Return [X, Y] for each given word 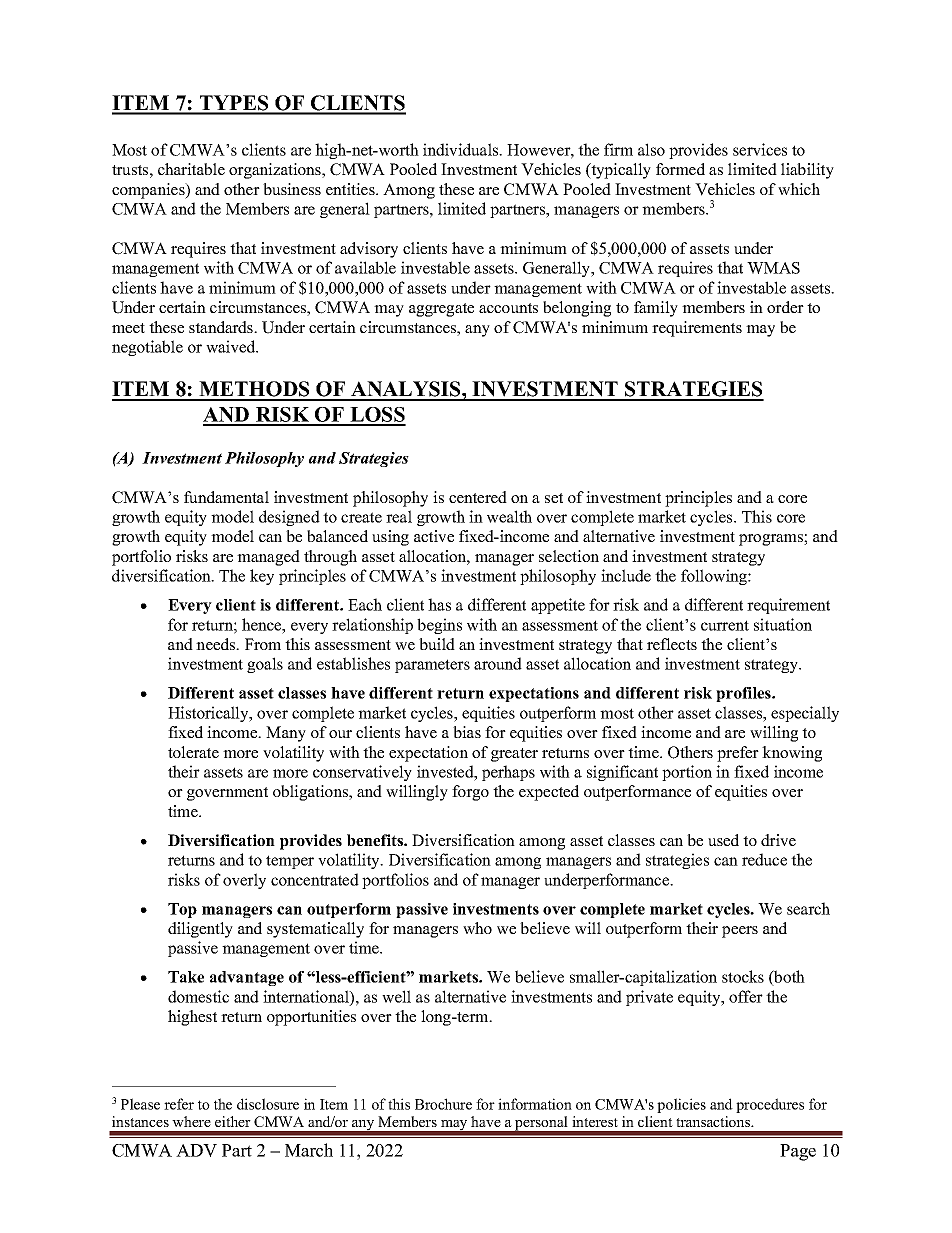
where [191, 1121]
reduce [764, 859]
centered [478, 497]
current [725, 625]
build [437, 644]
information [535, 1104]
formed [680, 169]
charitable [191, 169]
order [785, 307]
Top [182, 910]
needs [217, 644]
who [477, 928]
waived [232, 346]
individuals [462, 149]
